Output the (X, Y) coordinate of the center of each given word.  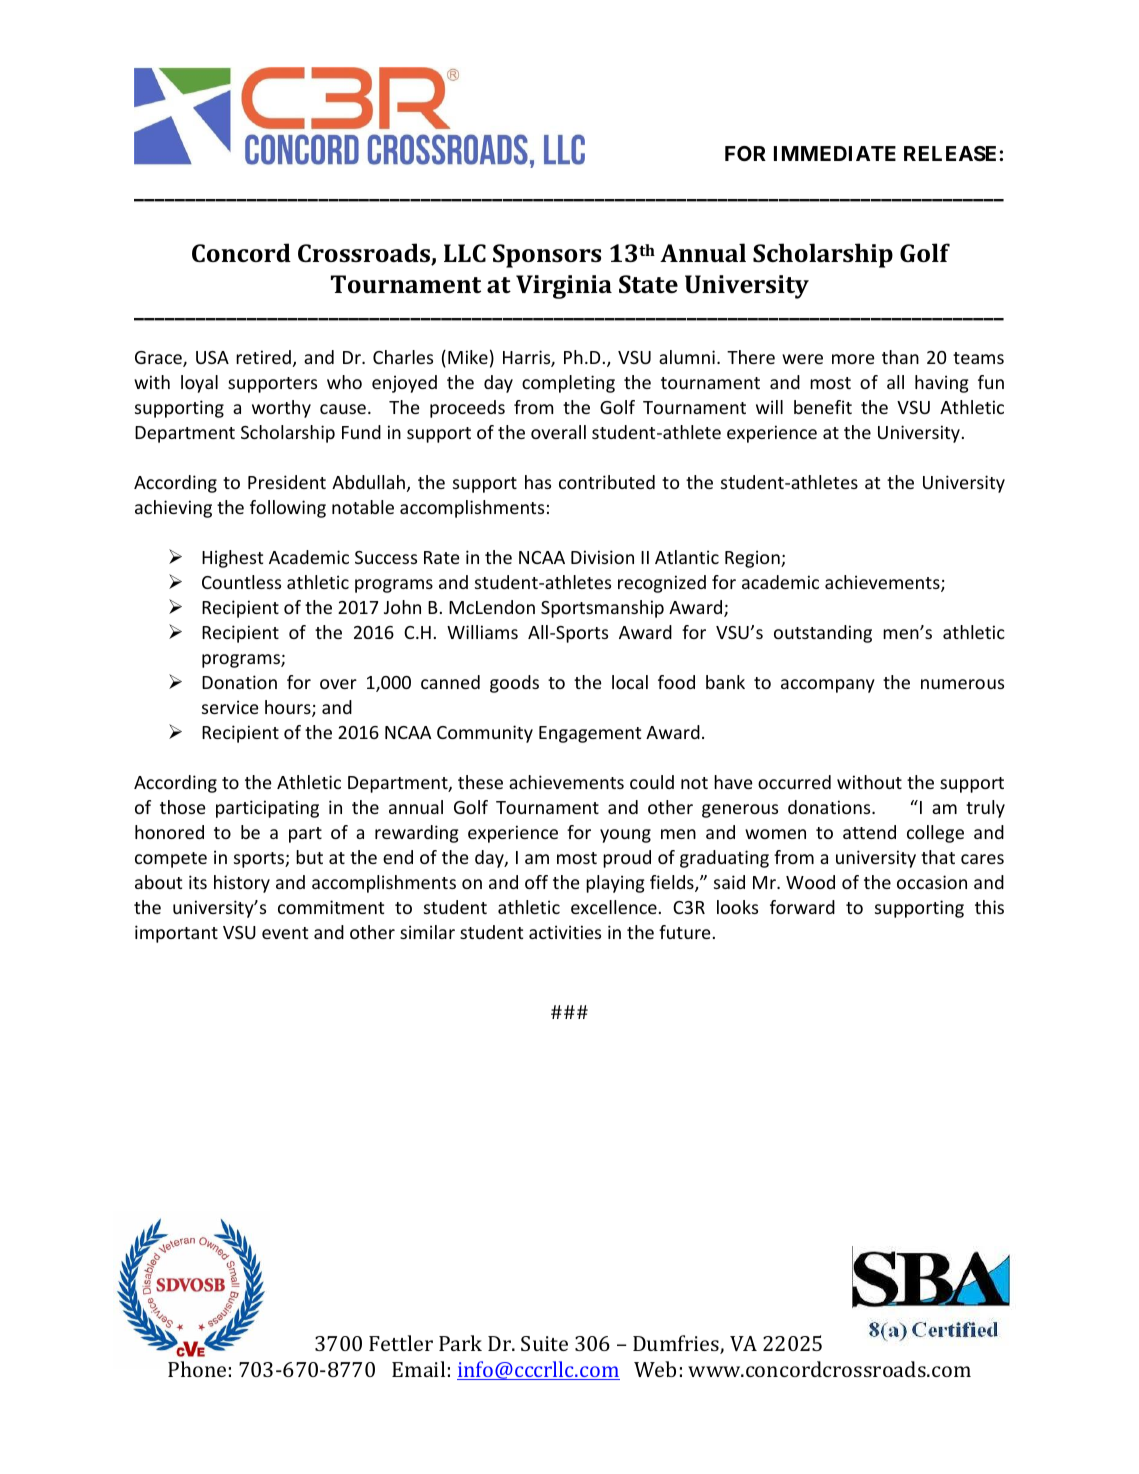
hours (289, 708)
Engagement (590, 734)
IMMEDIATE (835, 153)
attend (869, 832)
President (287, 482)
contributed (607, 482)
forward (802, 907)
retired (263, 357)
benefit (823, 407)
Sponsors (547, 256)
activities (565, 932)
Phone (197, 1369)
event (285, 933)
